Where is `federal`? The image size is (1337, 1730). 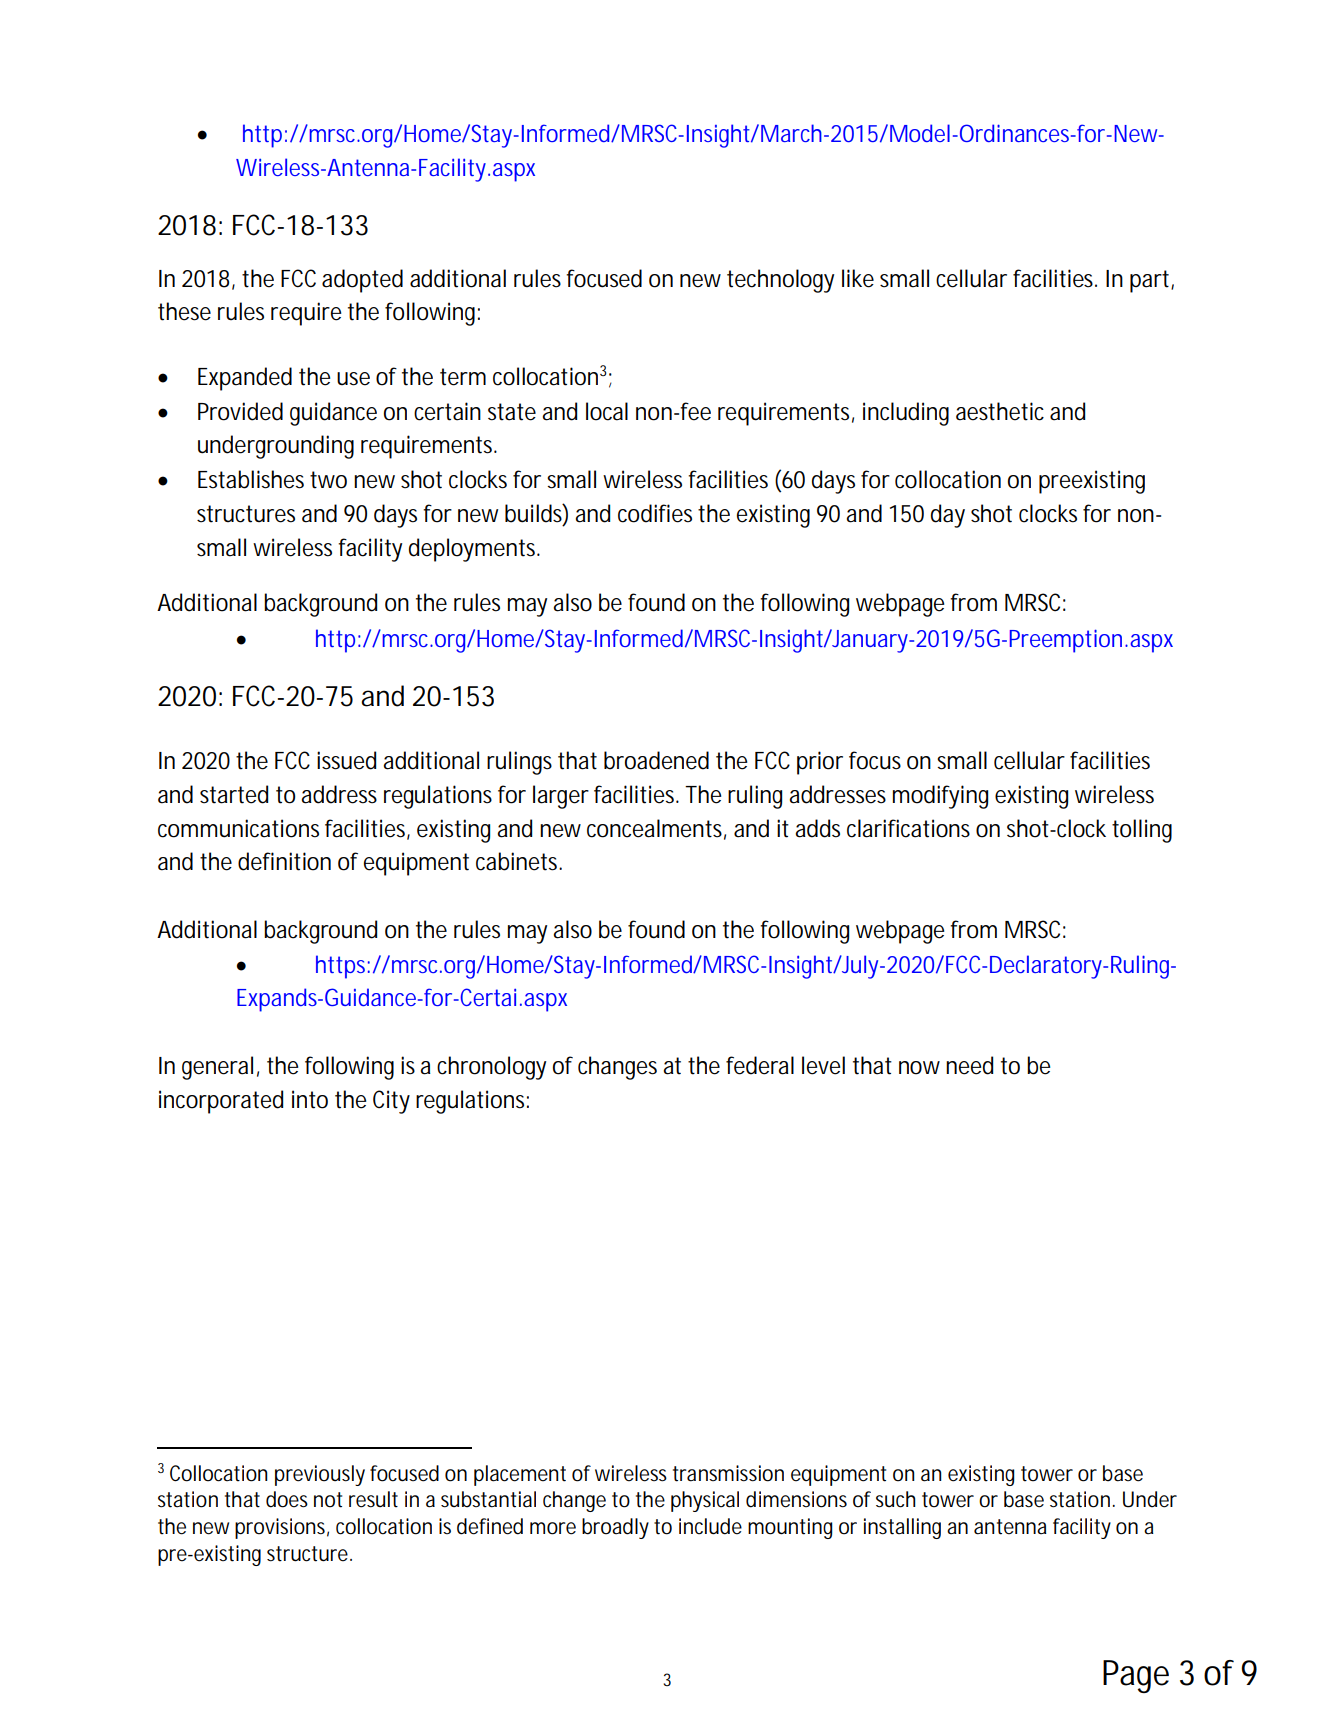
federal is located at coordinates (760, 1065).
